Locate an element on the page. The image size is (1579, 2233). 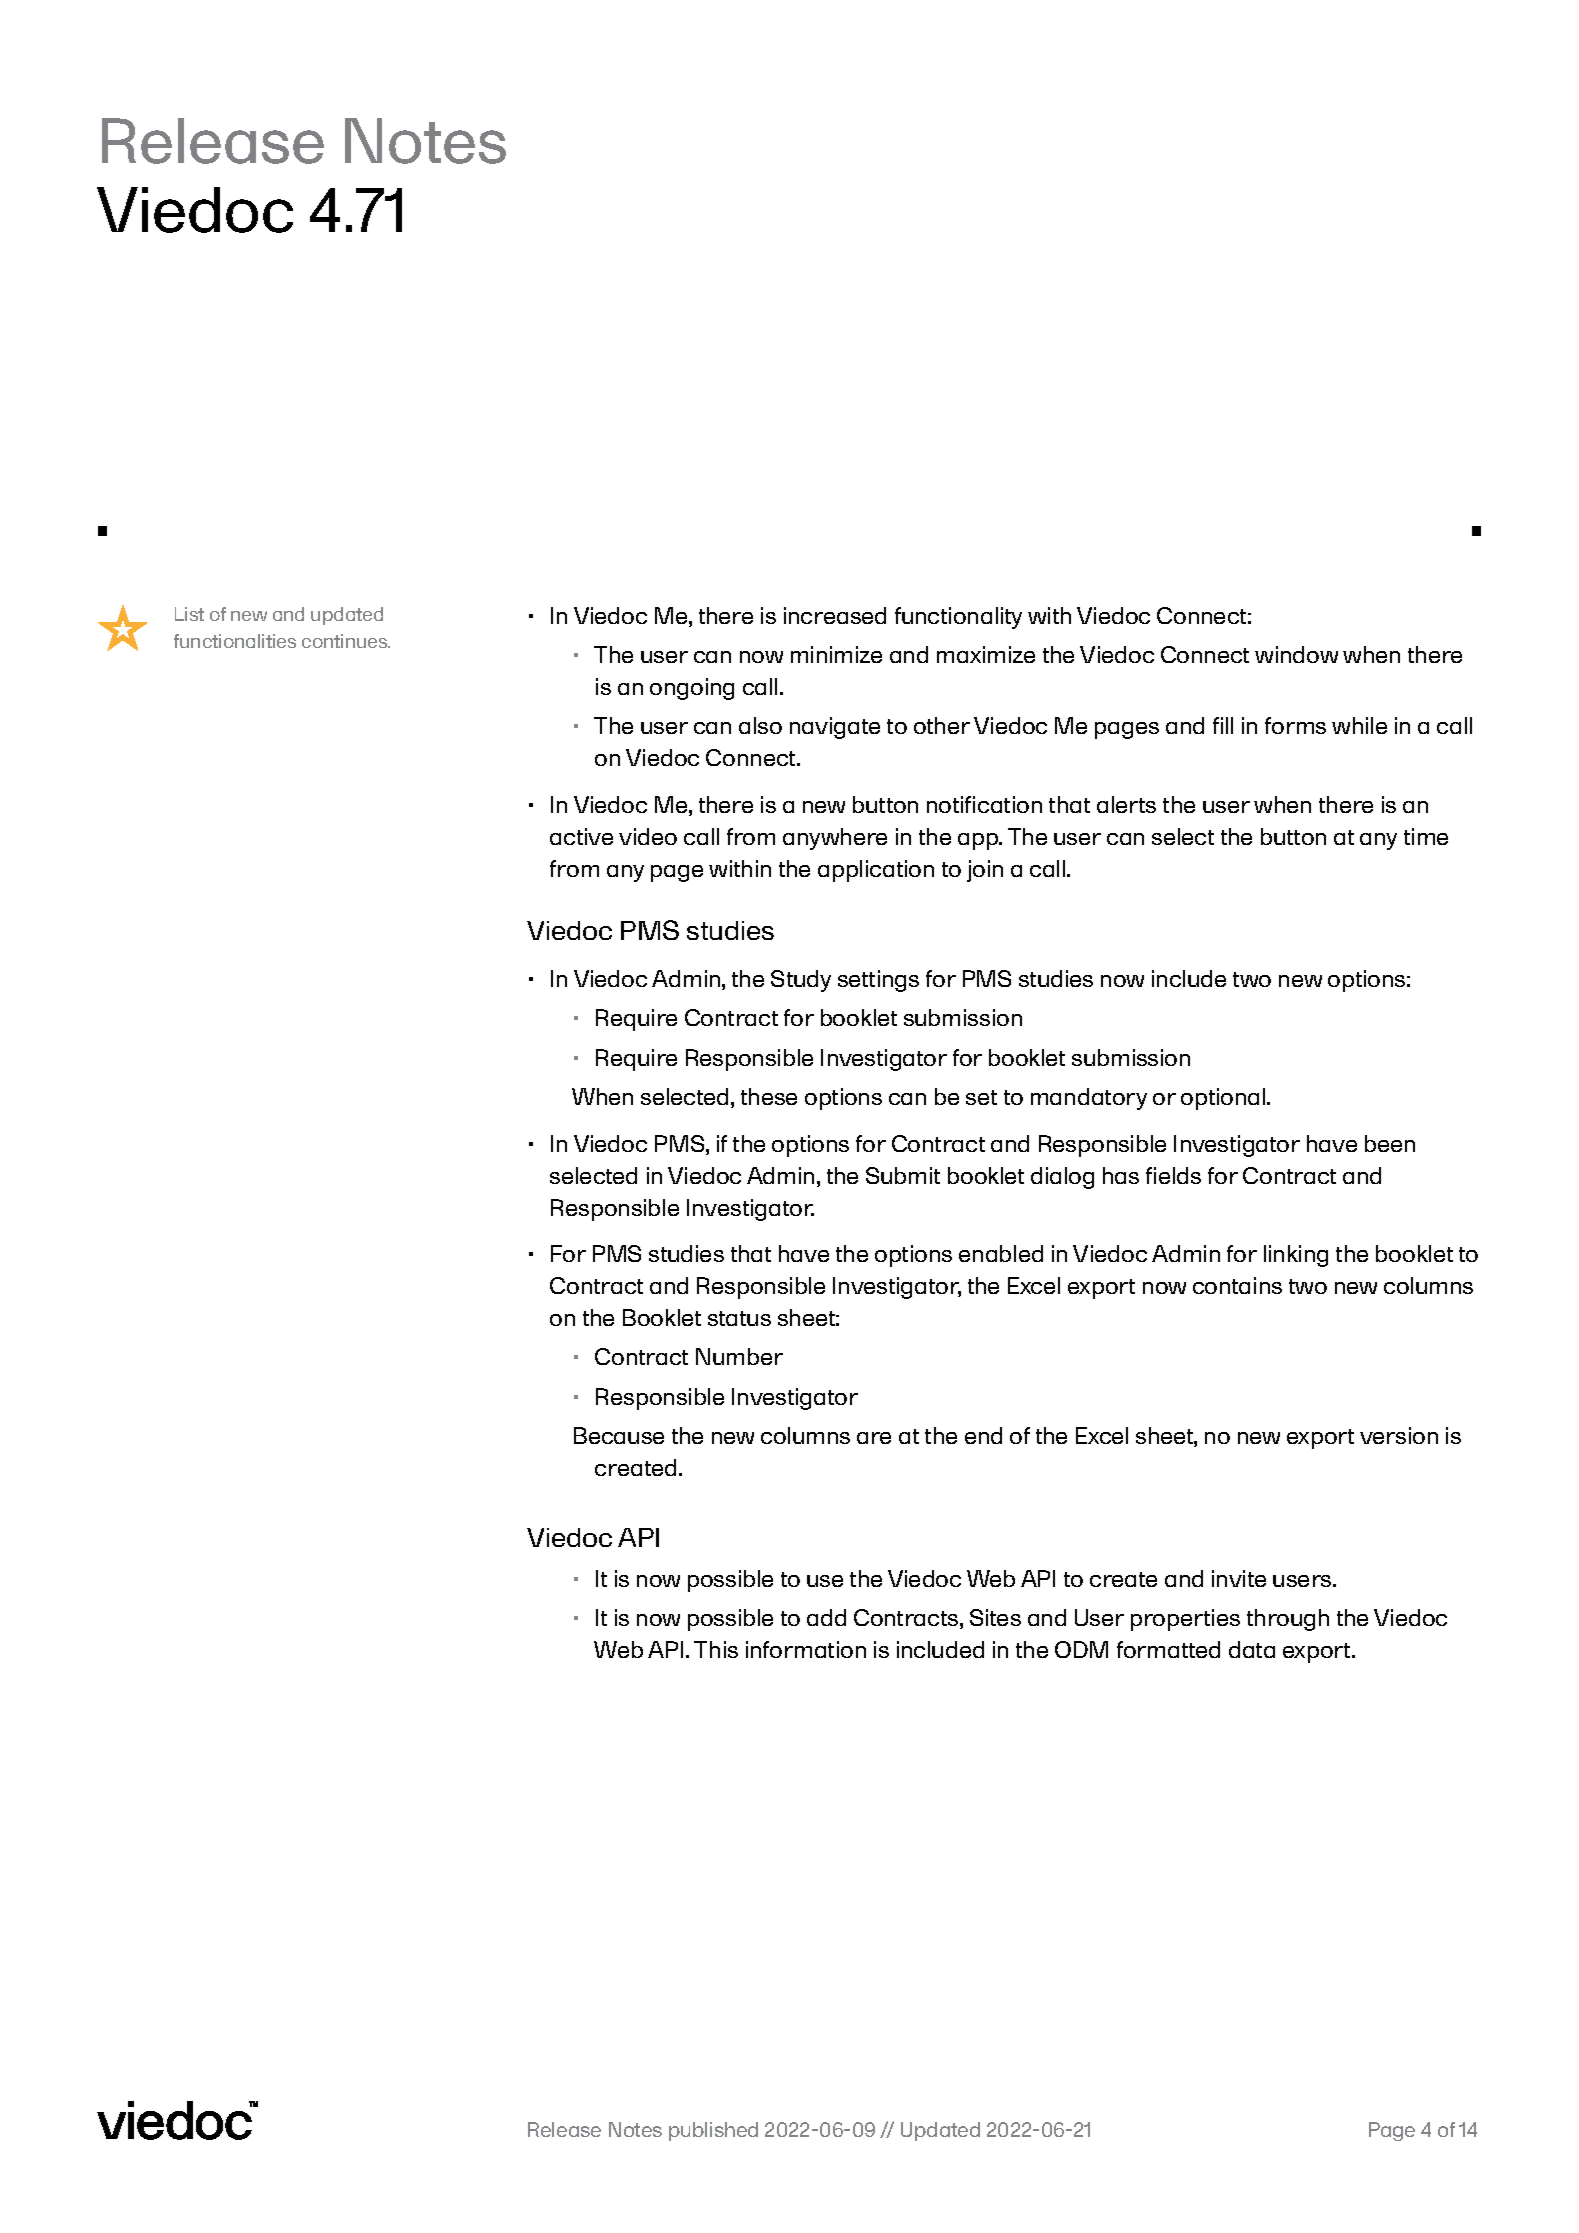
invite is located at coordinates (1239, 1578).
